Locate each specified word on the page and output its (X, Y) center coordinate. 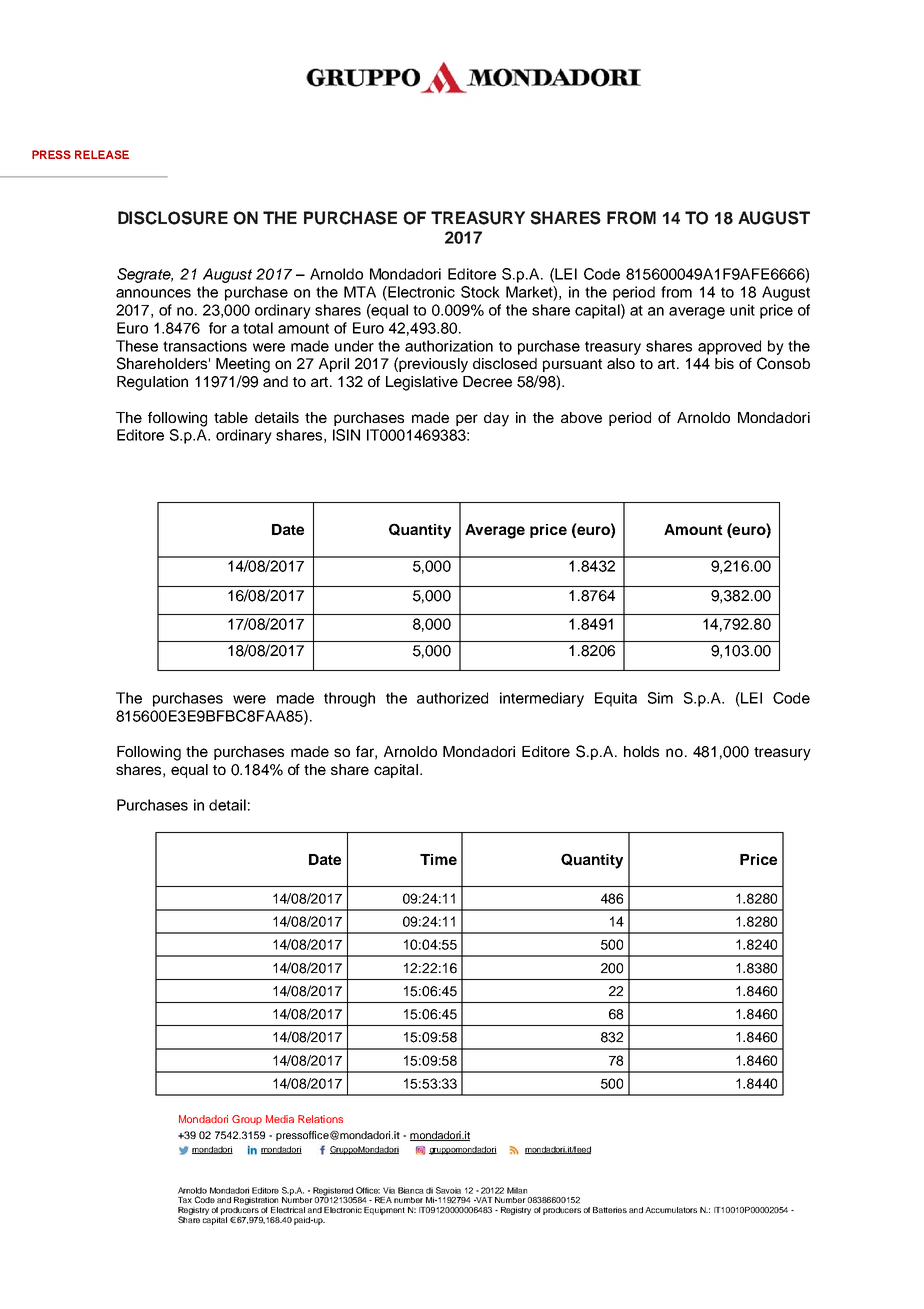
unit (742, 310)
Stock (480, 292)
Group (247, 1120)
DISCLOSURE (173, 218)
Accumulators (671, 1210)
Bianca (411, 1190)
